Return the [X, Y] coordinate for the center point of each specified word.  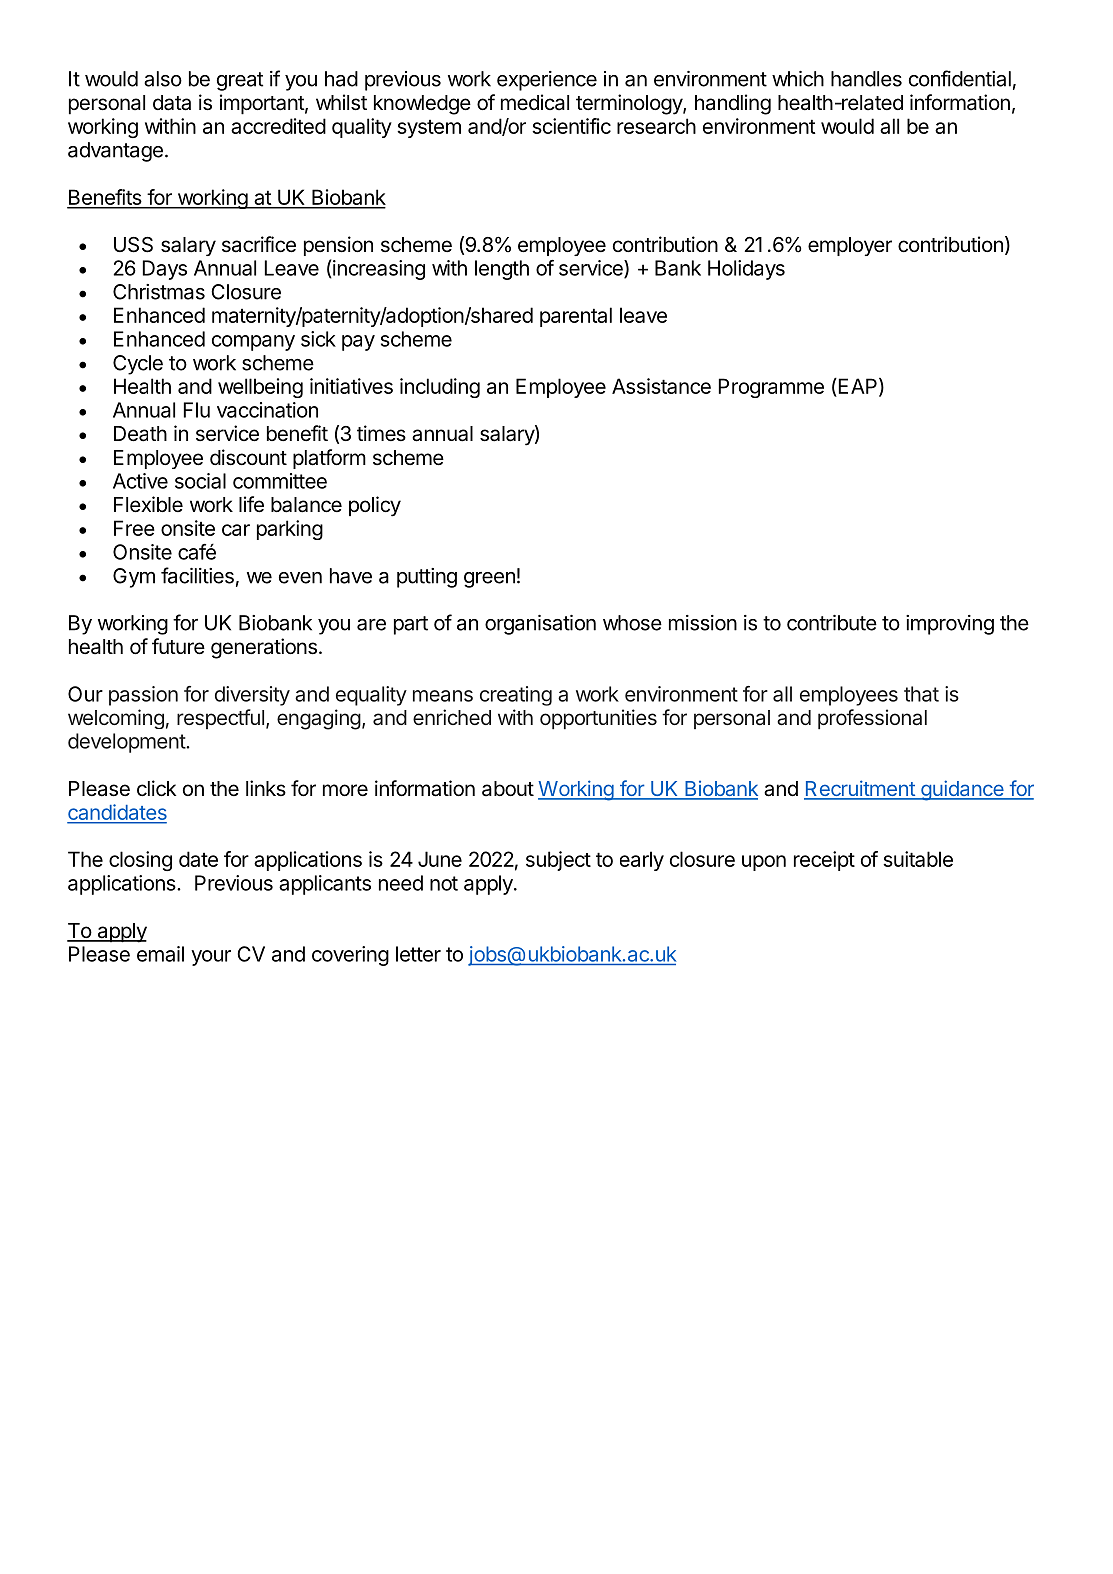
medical [535, 102]
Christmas [159, 292]
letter [418, 954]
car [236, 530]
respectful [220, 719]
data [172, 103]
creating [516, 696]
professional [872, 719]
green [489, 580]
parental [576, 317]
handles [866, 79]
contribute [832, 623]
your [211, 958]
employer [850, 246]
